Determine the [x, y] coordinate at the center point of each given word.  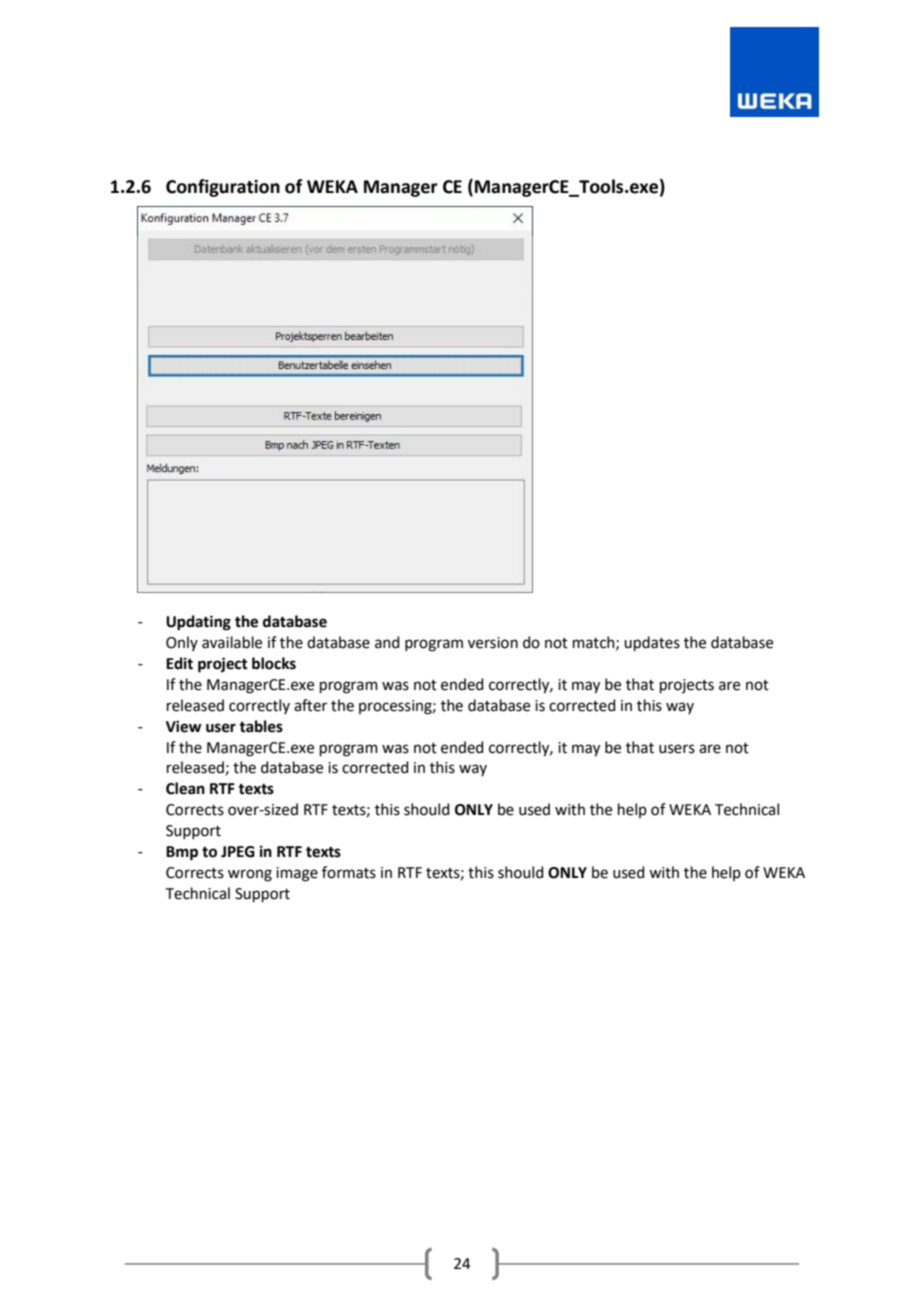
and [387, 642]
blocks [274, 663]
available [232, 642]
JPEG [238, 852]
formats [349, 872]
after [310, 705]
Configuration [223, 188]
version [493, 643]
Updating [198, 623]
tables [261, 726]
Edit [179, 663]
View [184, 726]
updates [652, 643]
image [297, 874]
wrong [250, 875]
